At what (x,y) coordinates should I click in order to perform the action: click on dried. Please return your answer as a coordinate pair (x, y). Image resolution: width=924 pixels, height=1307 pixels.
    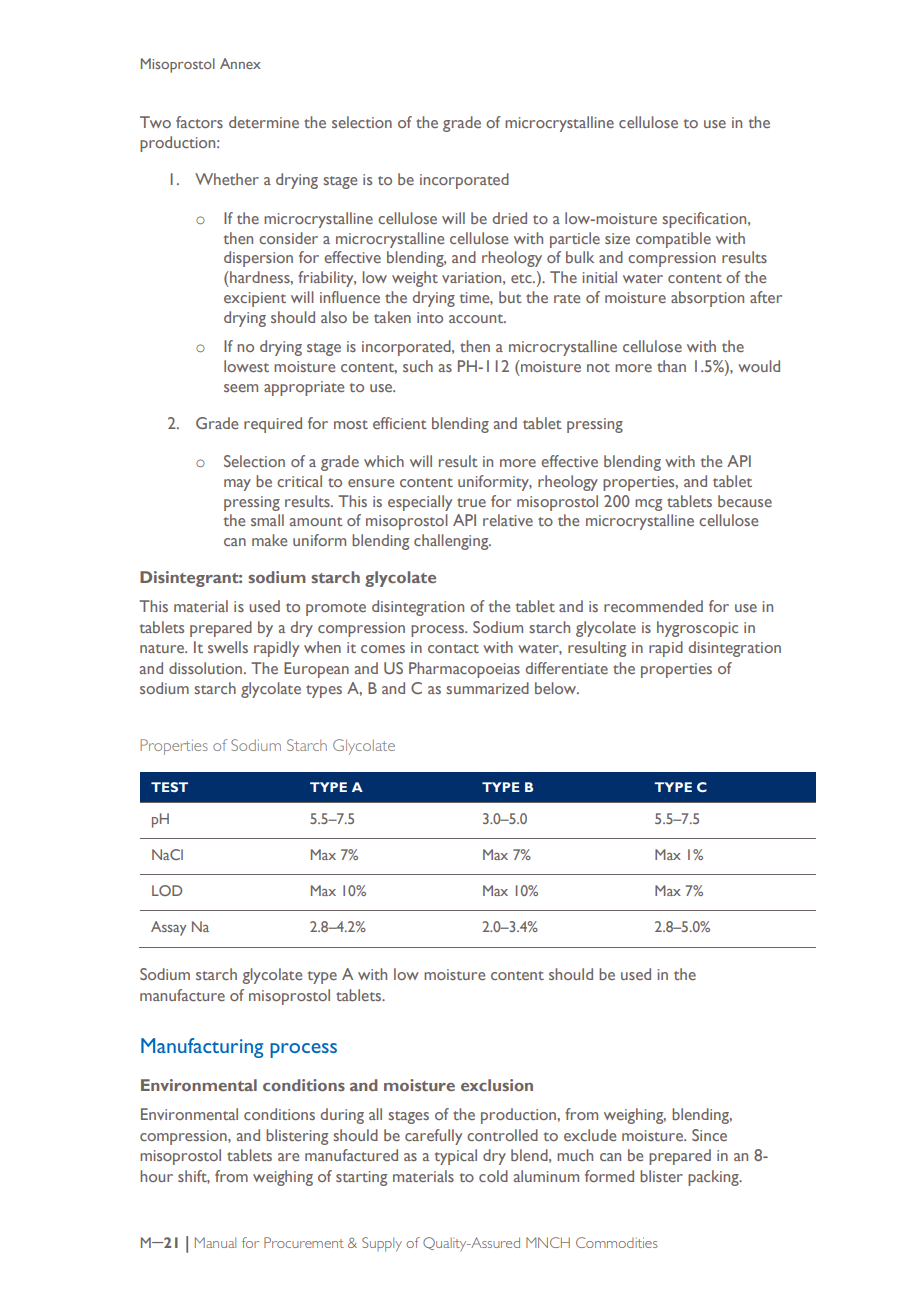
    Looking at the image, I should click on (510, 218).
